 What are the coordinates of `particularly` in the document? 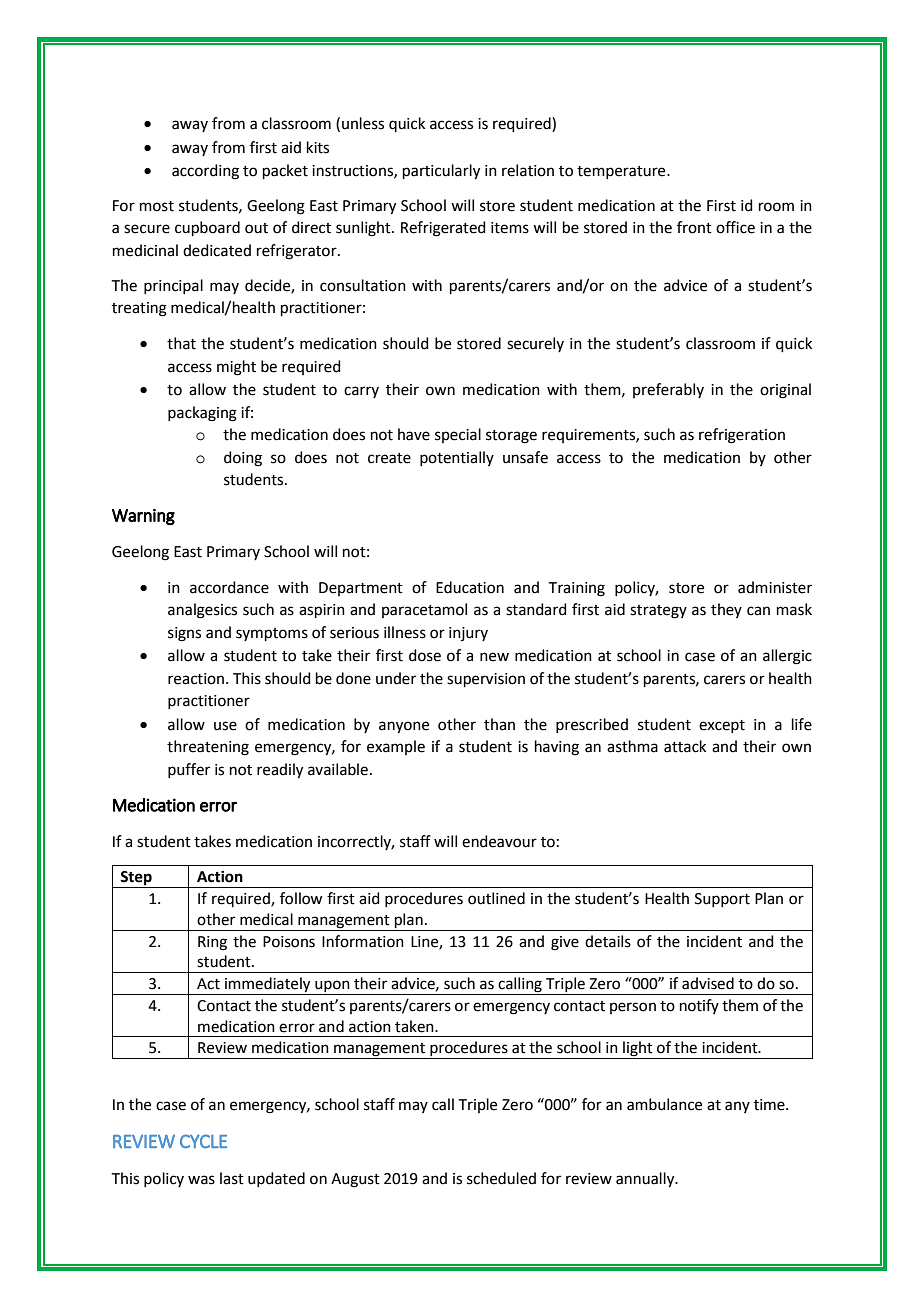 It's located at (441, 172).
